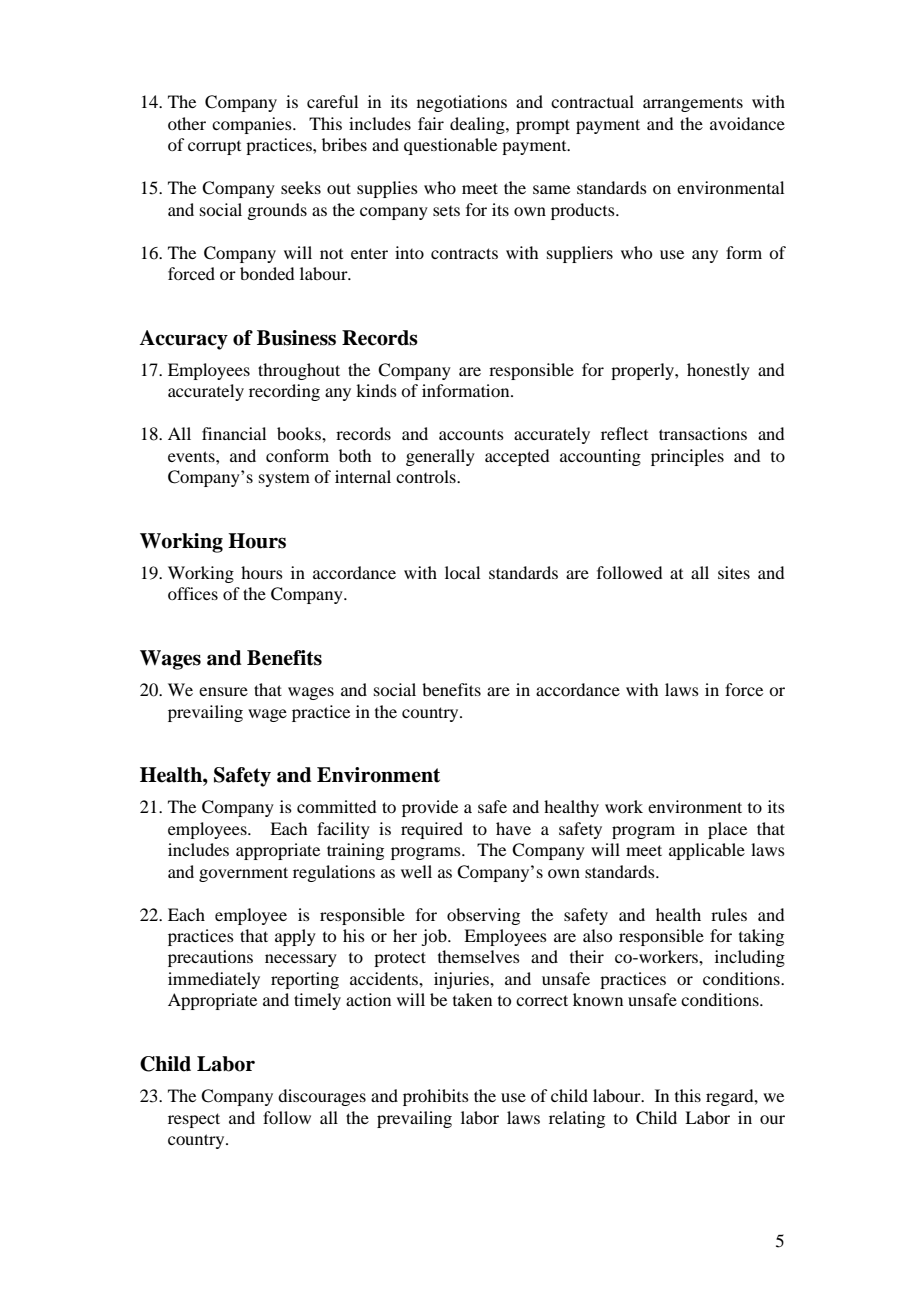  I want to click on local, so click(462, 572).
